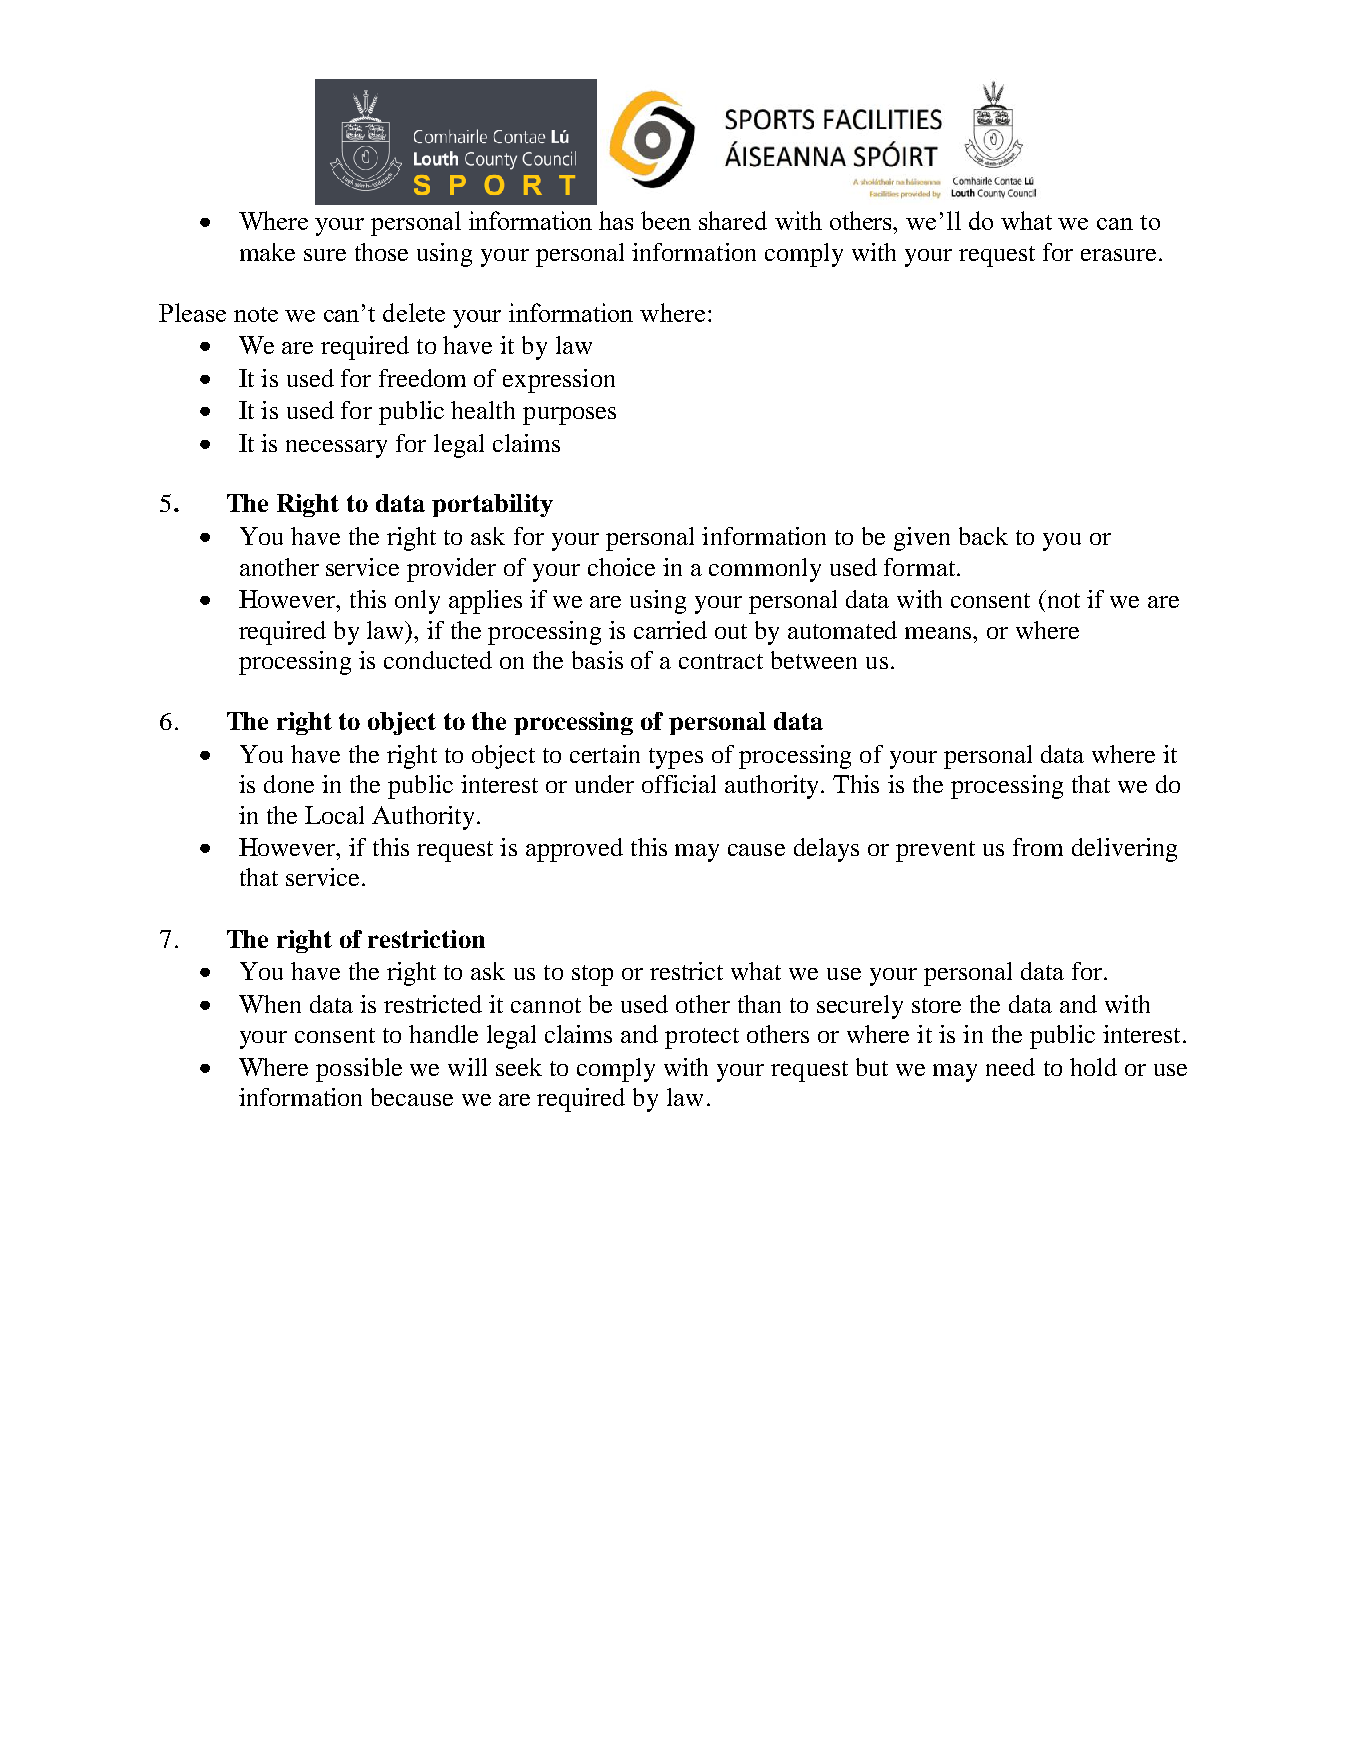 The height and width of the screenshot is (1752, 1354). I want to click on means, so click(939, 633).
